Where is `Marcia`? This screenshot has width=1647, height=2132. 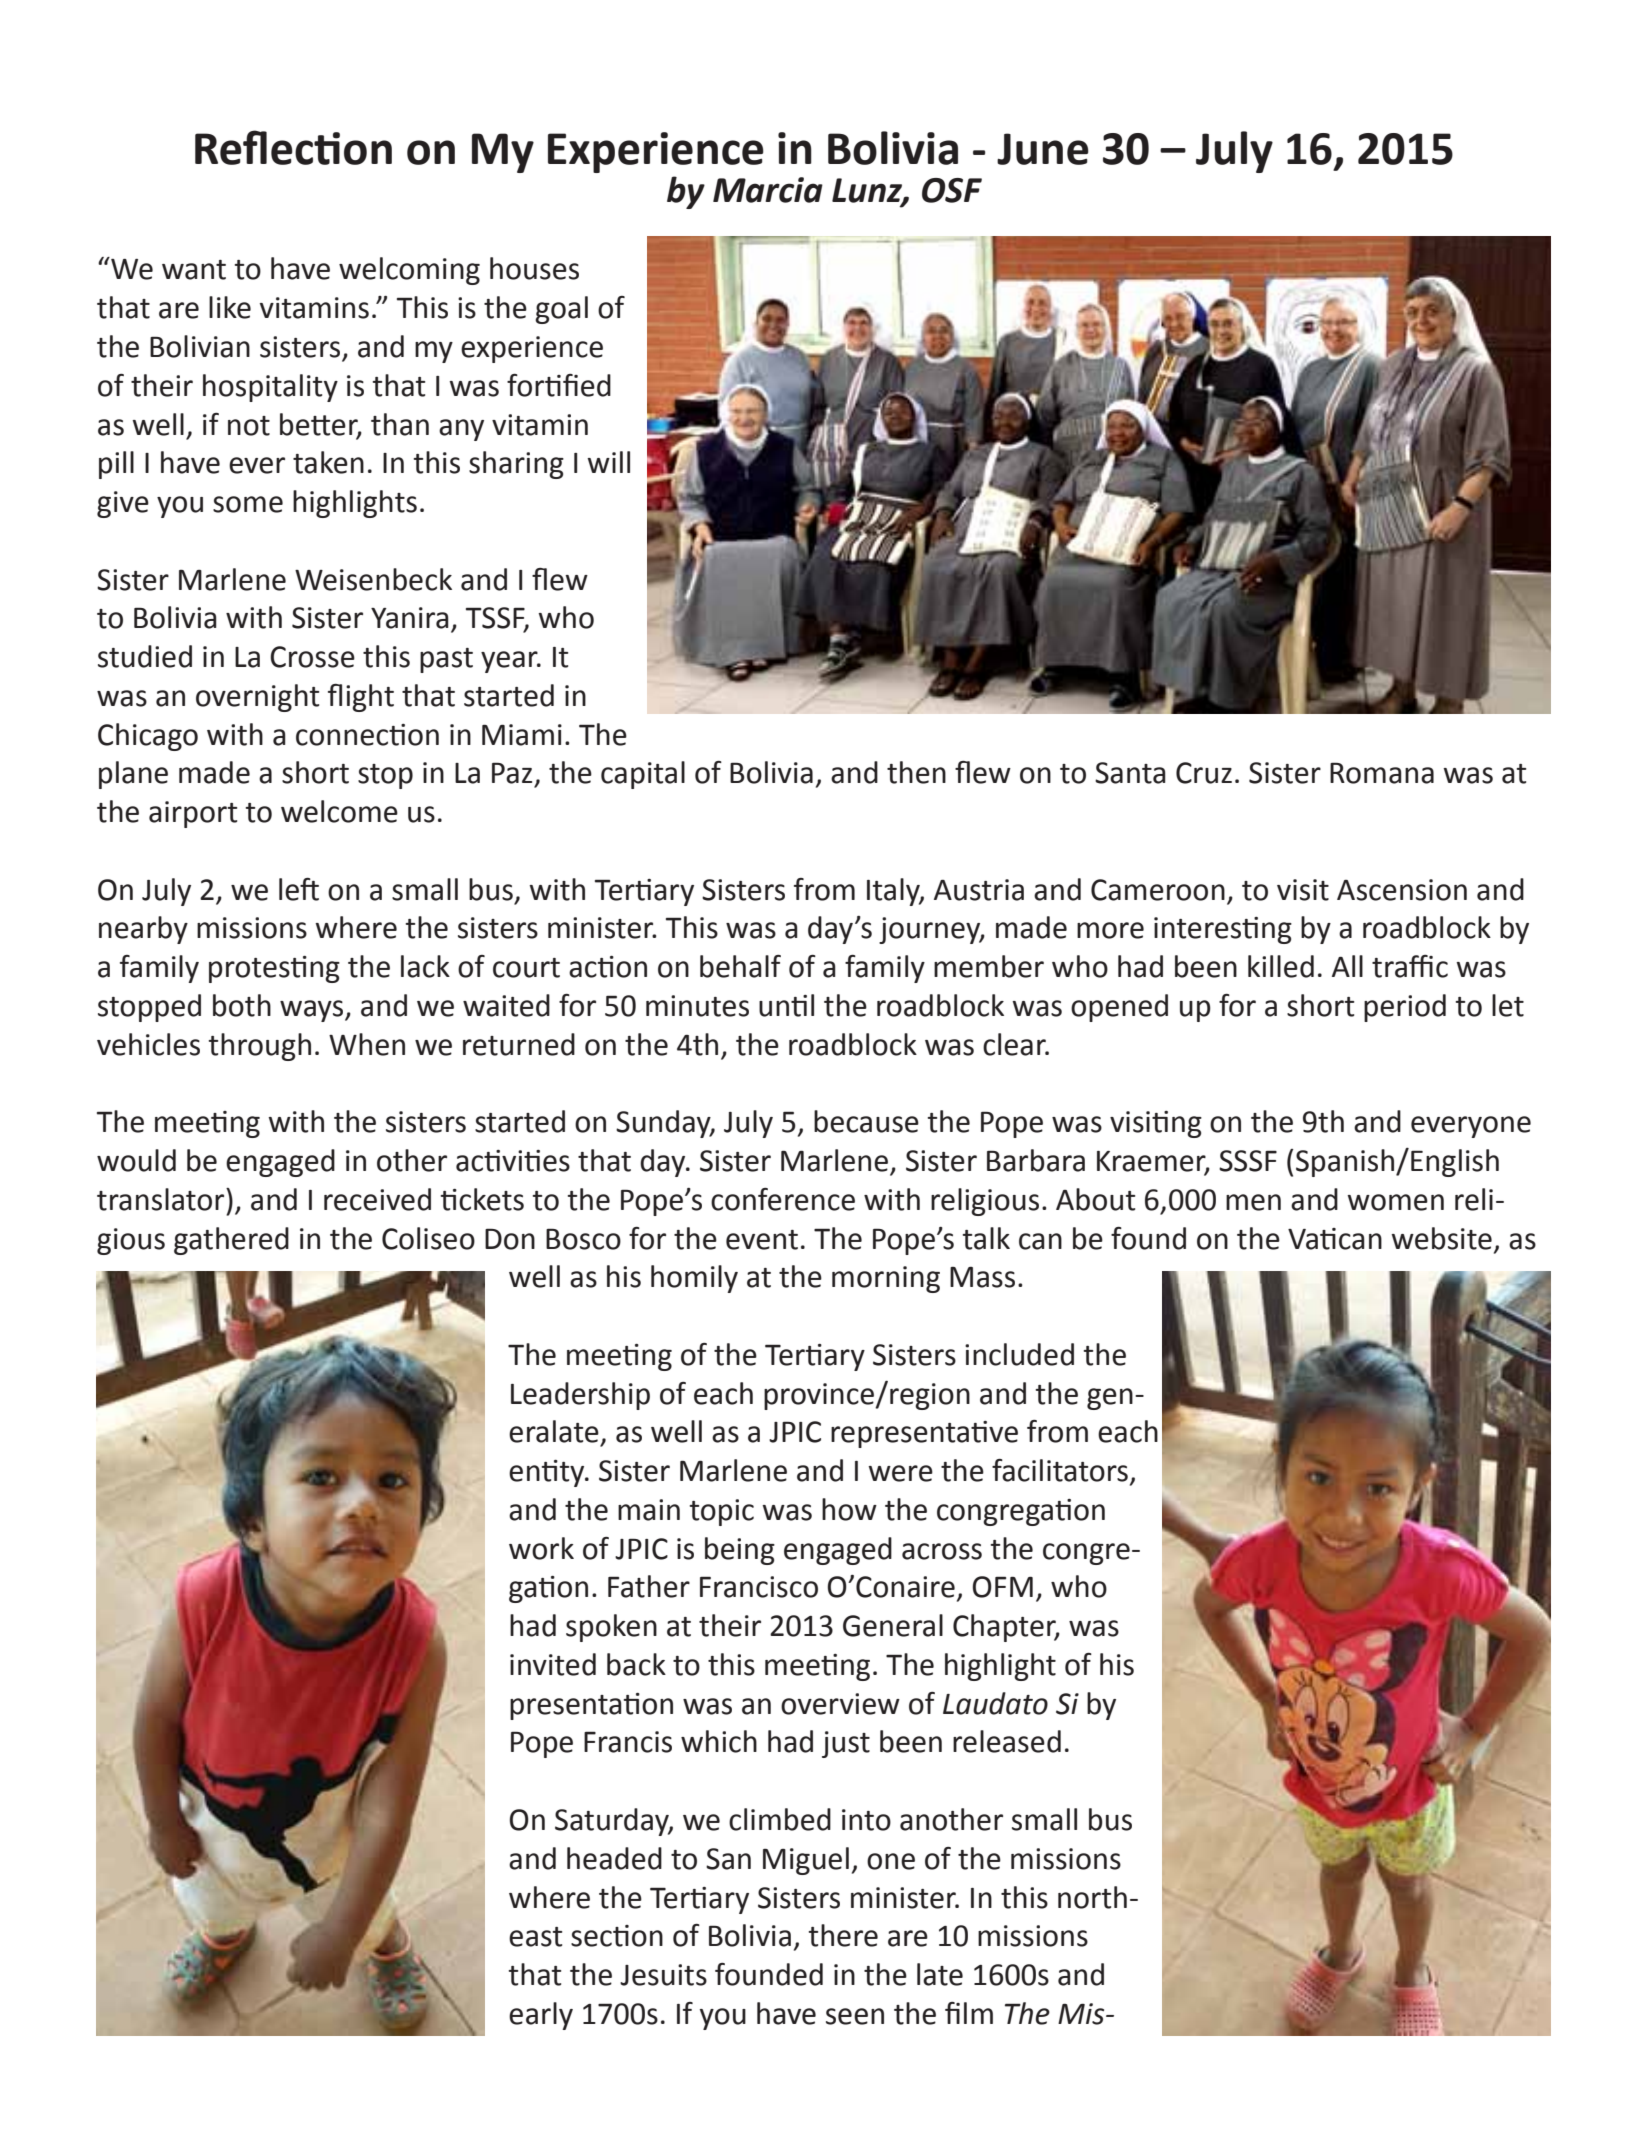
Marcia is located at coordinates (768, 190).
